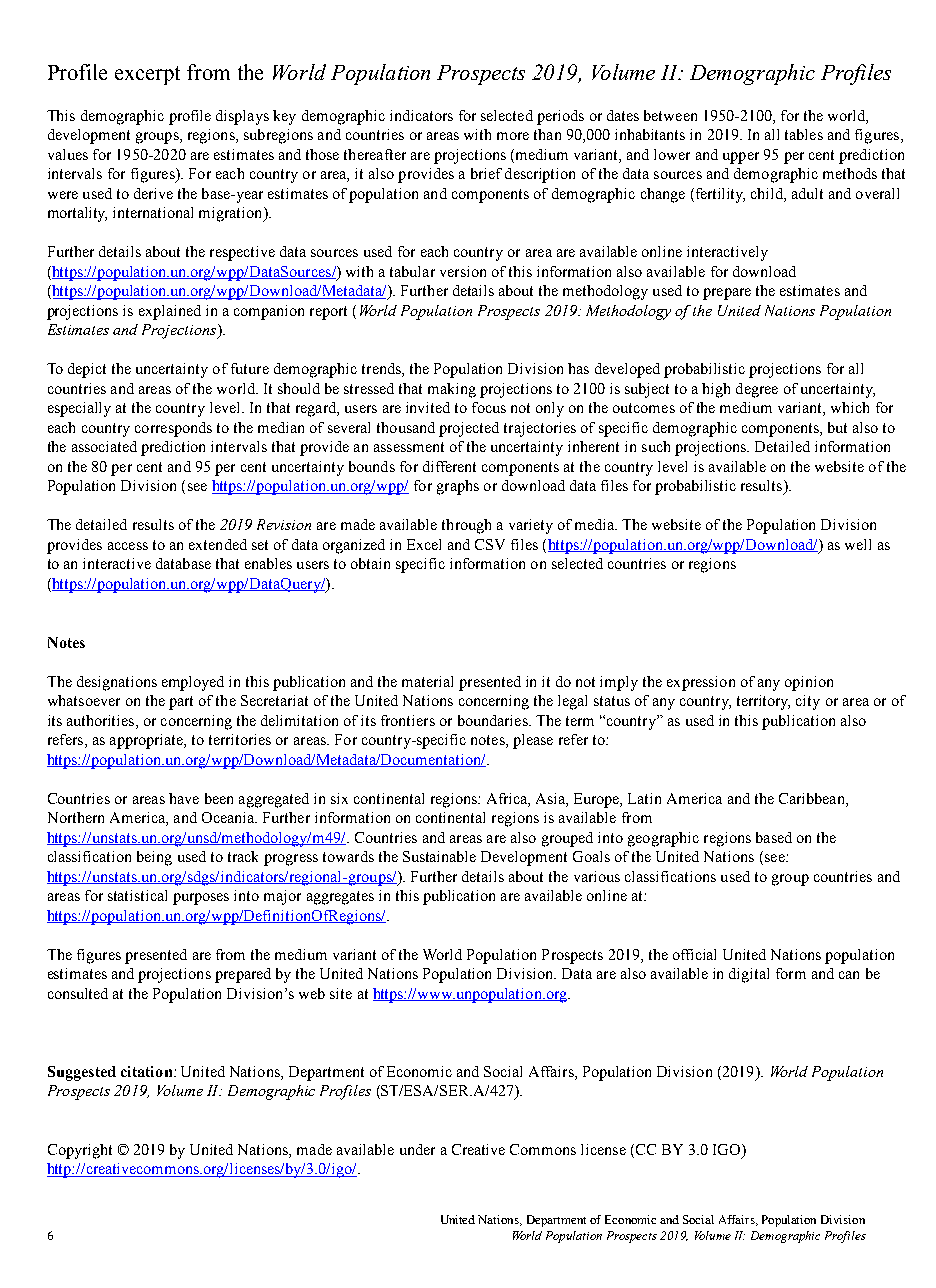 Image resolution: width=936 pixels, height=1288 pixels. Describe the element at coordinates (490, 544) in the image. I see `CSV` at that location.
